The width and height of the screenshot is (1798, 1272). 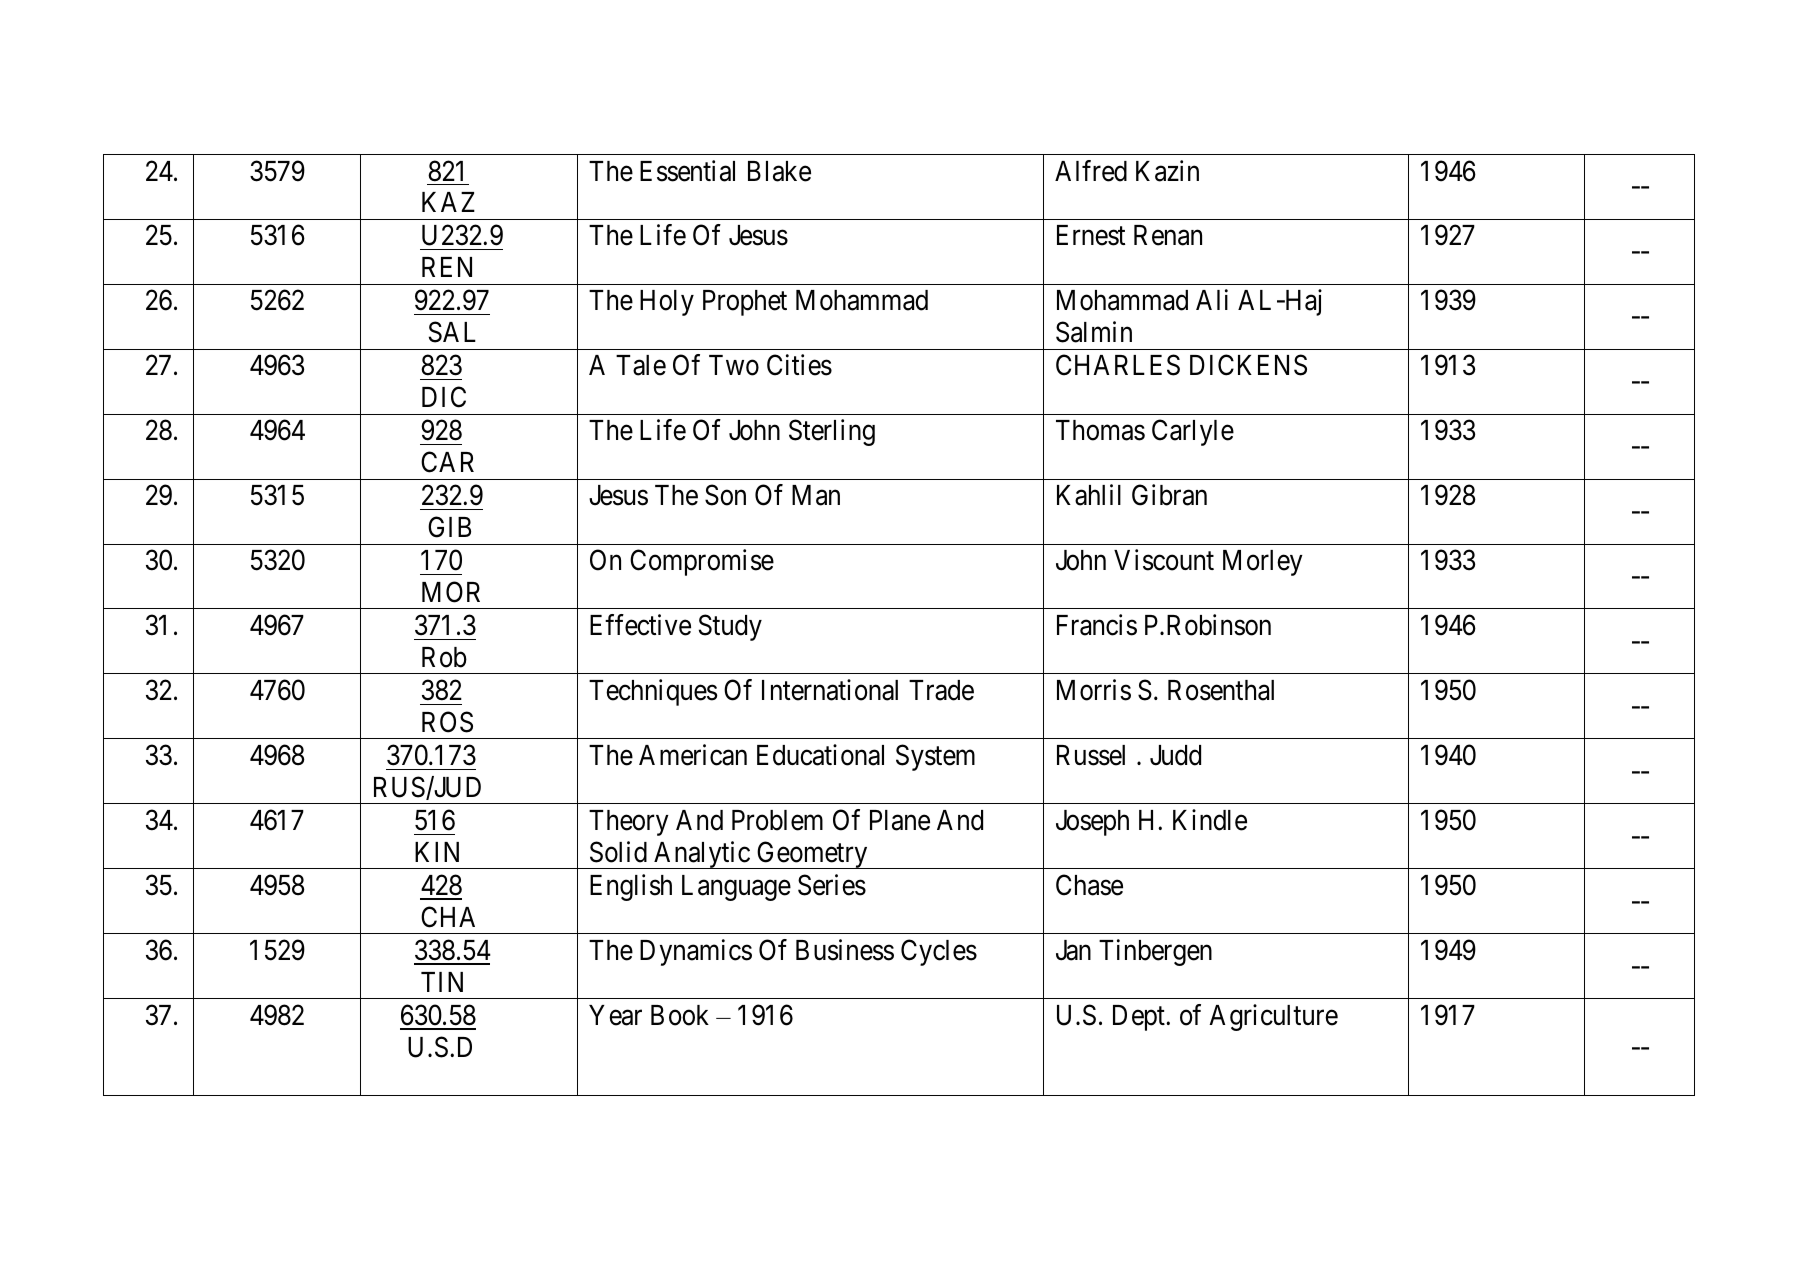 I want to click on Trade, so click(x=941, y=690).
